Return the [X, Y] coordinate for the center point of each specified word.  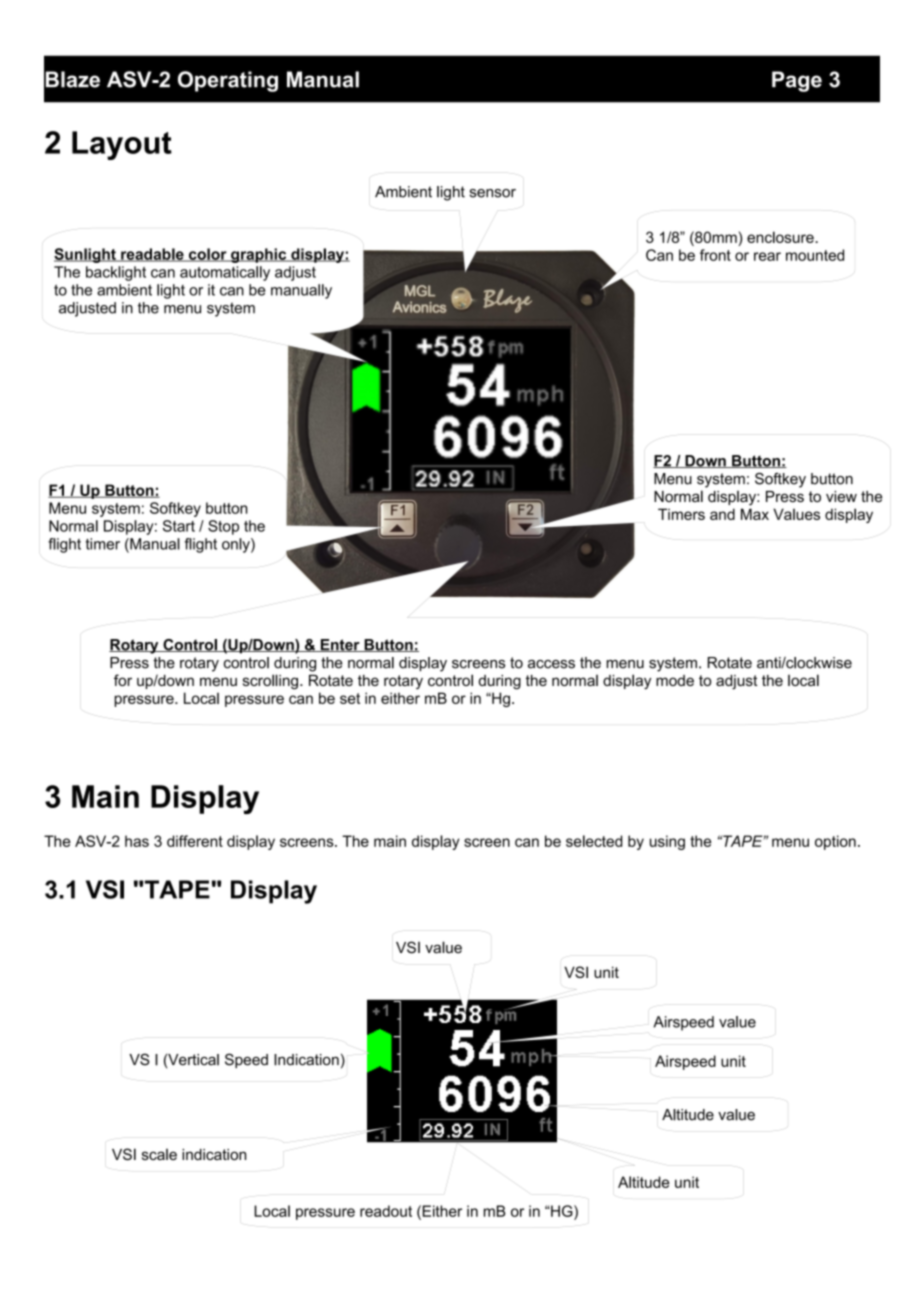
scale [159, 1154]
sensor [493, 193]
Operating [228, 81]
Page [797, 81]
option [835, 842]
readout [386, 1211]
